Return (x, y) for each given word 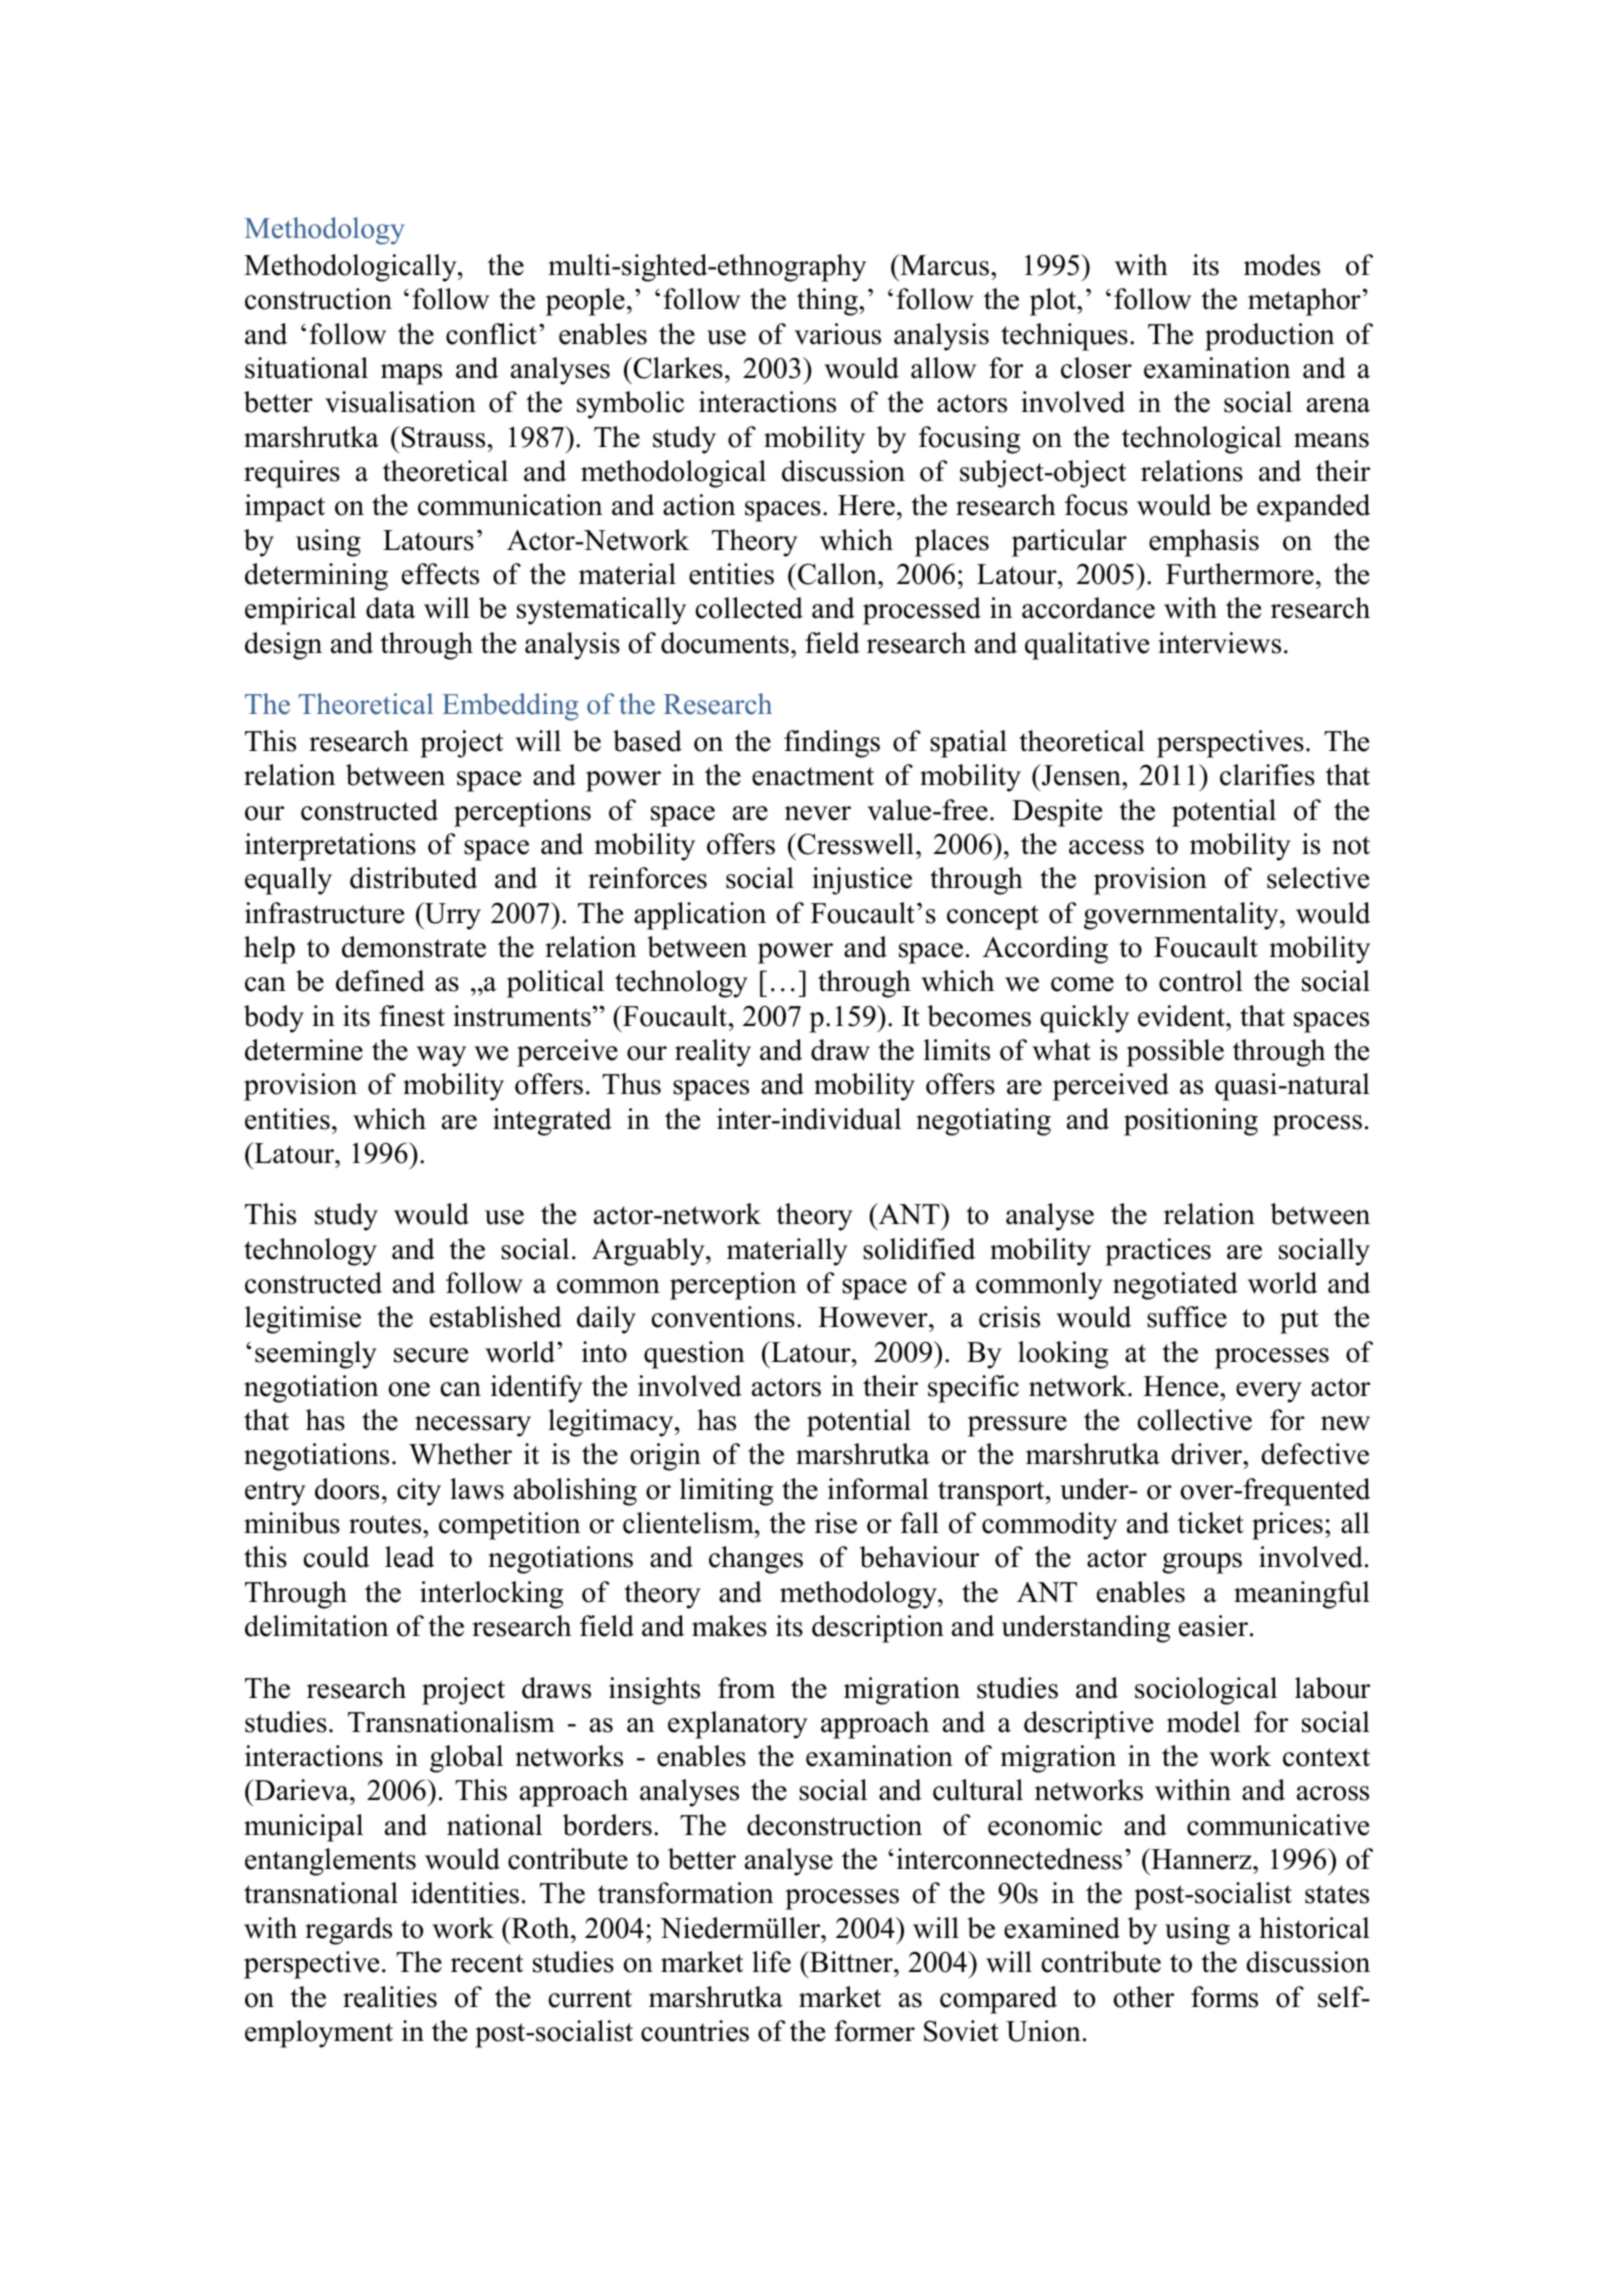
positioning (1191, 1122)
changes (756, 1560)
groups (1202, 1563)
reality (713, 1053)
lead (409, 1557)
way (441, 1056)
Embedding (510, 707)
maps (411, 374)
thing (828, 302)
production (1269, 337)
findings (832, 744)
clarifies (1267, 775)
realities (390, 1997)
